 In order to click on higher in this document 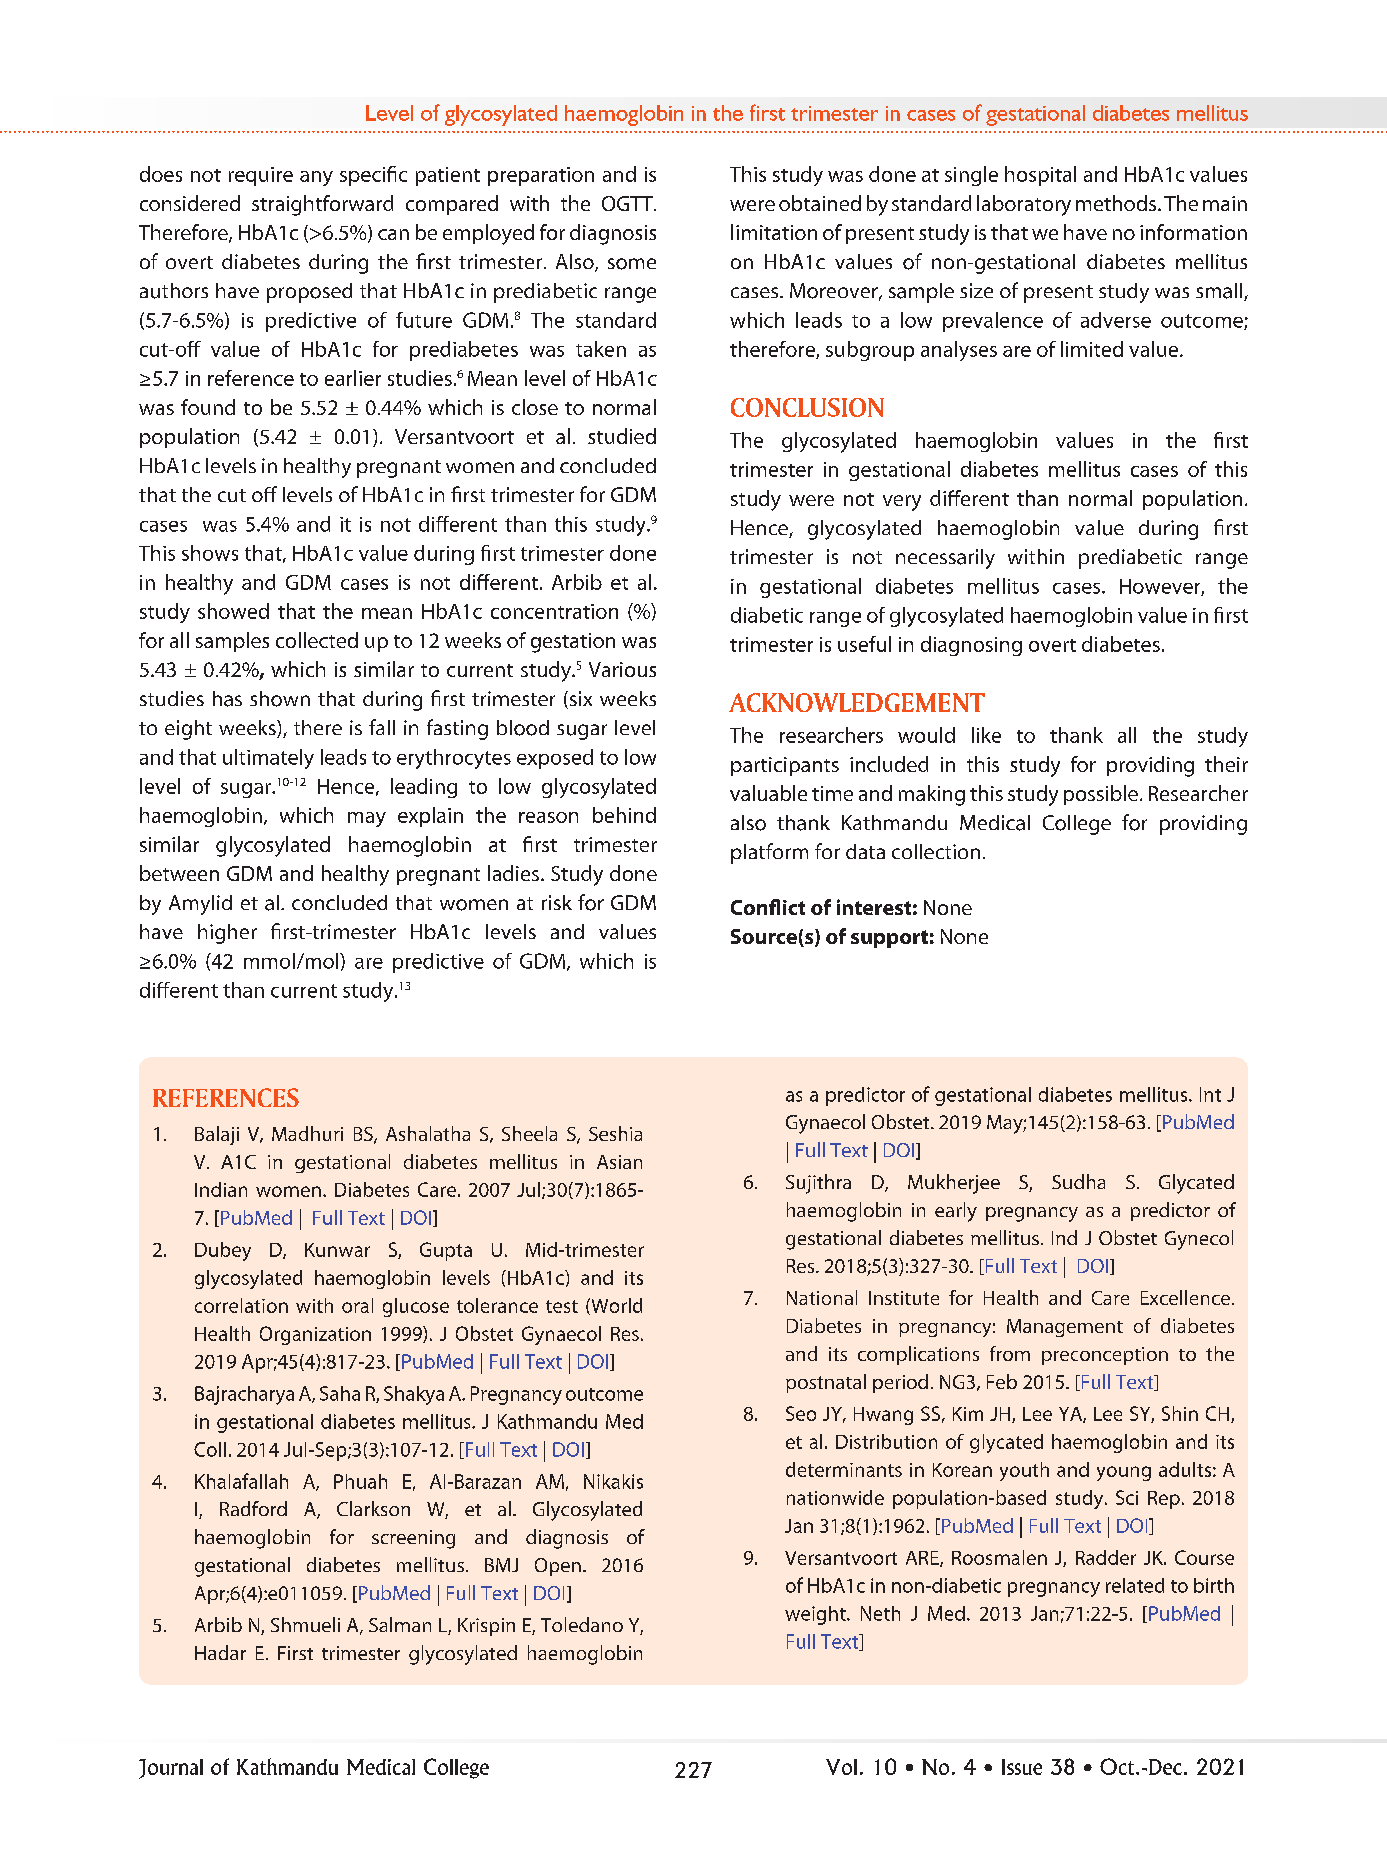, I will do `click(227, 934)`.
